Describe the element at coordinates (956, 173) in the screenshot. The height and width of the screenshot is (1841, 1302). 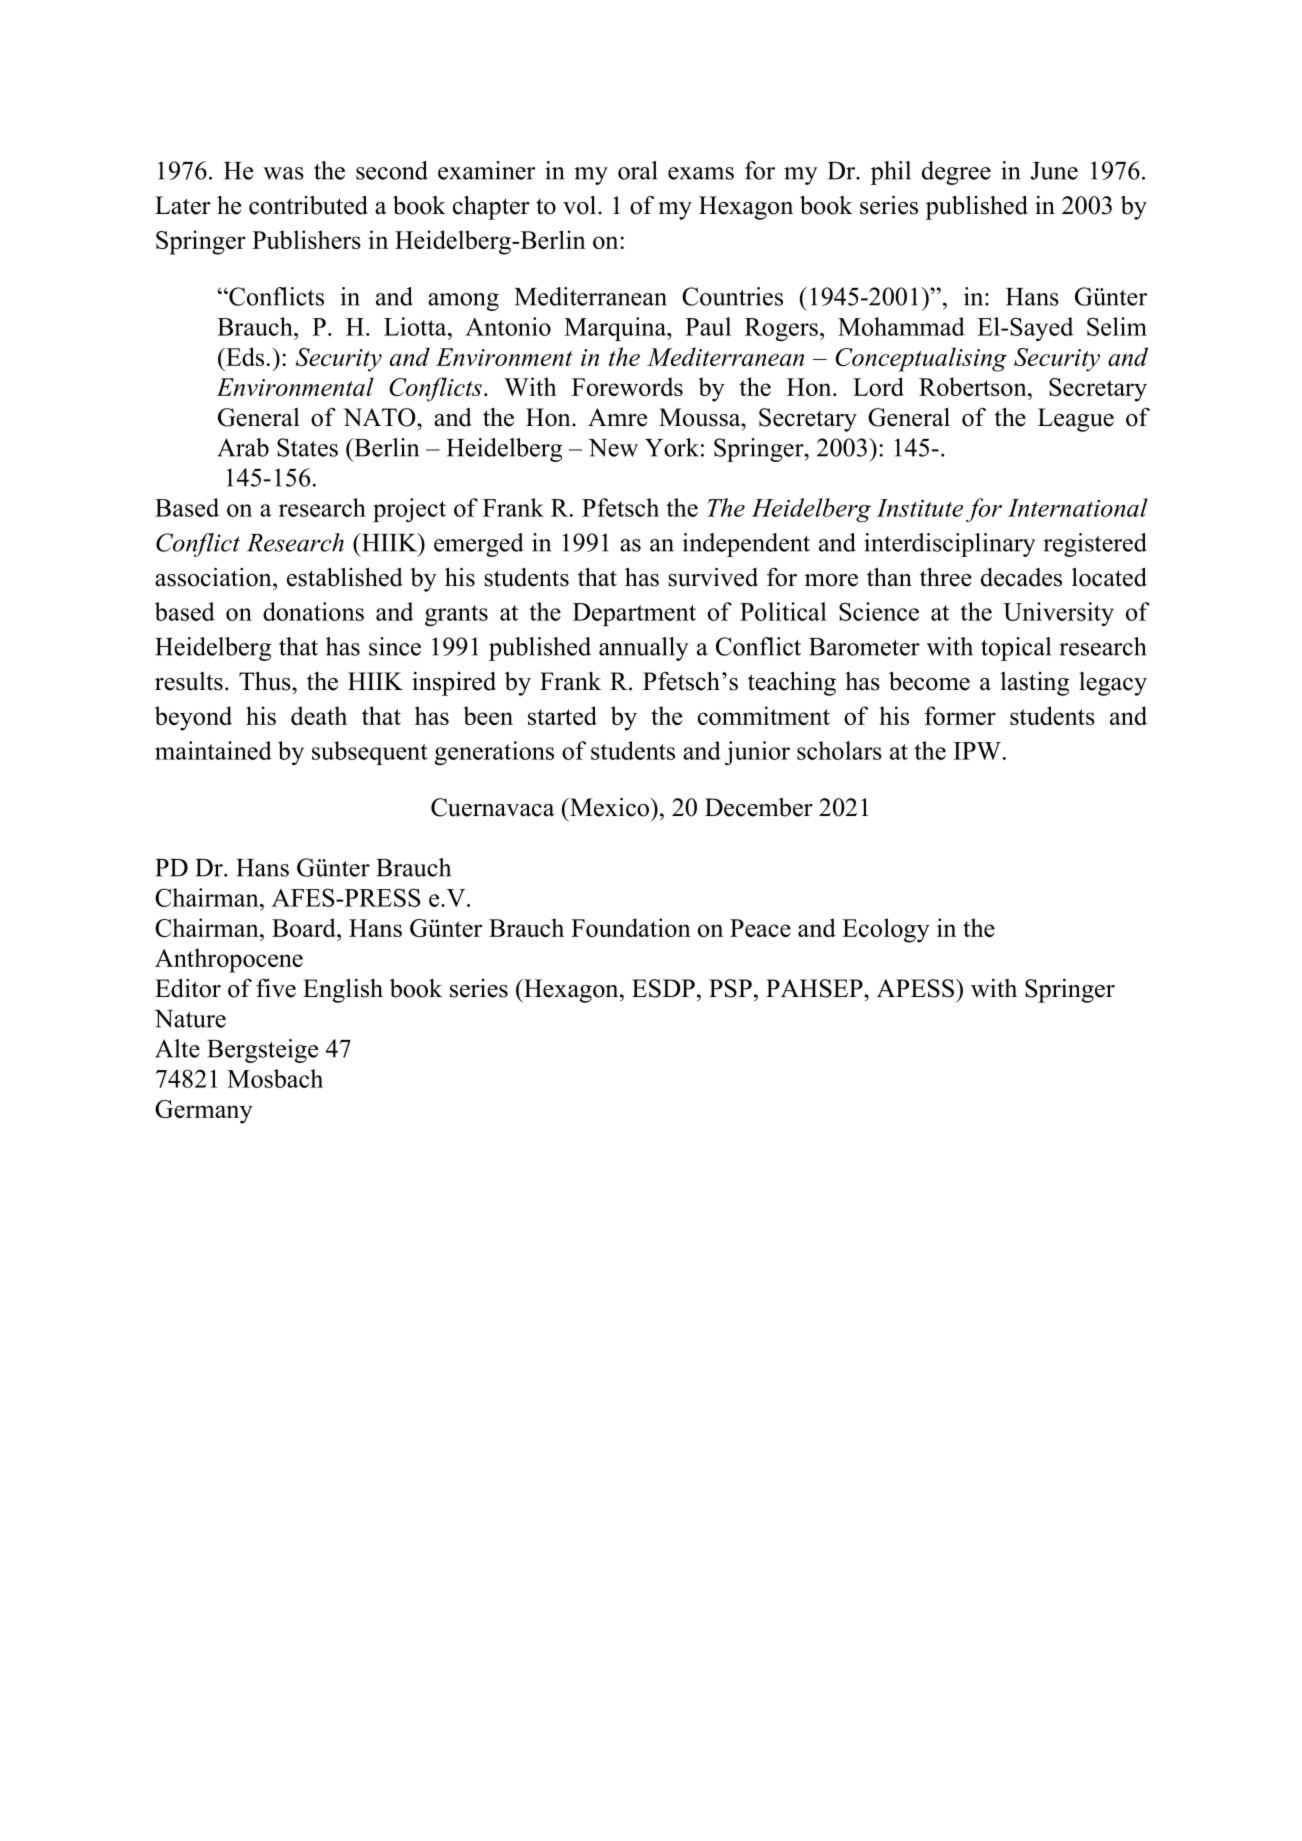
I see `degree` at that location.
